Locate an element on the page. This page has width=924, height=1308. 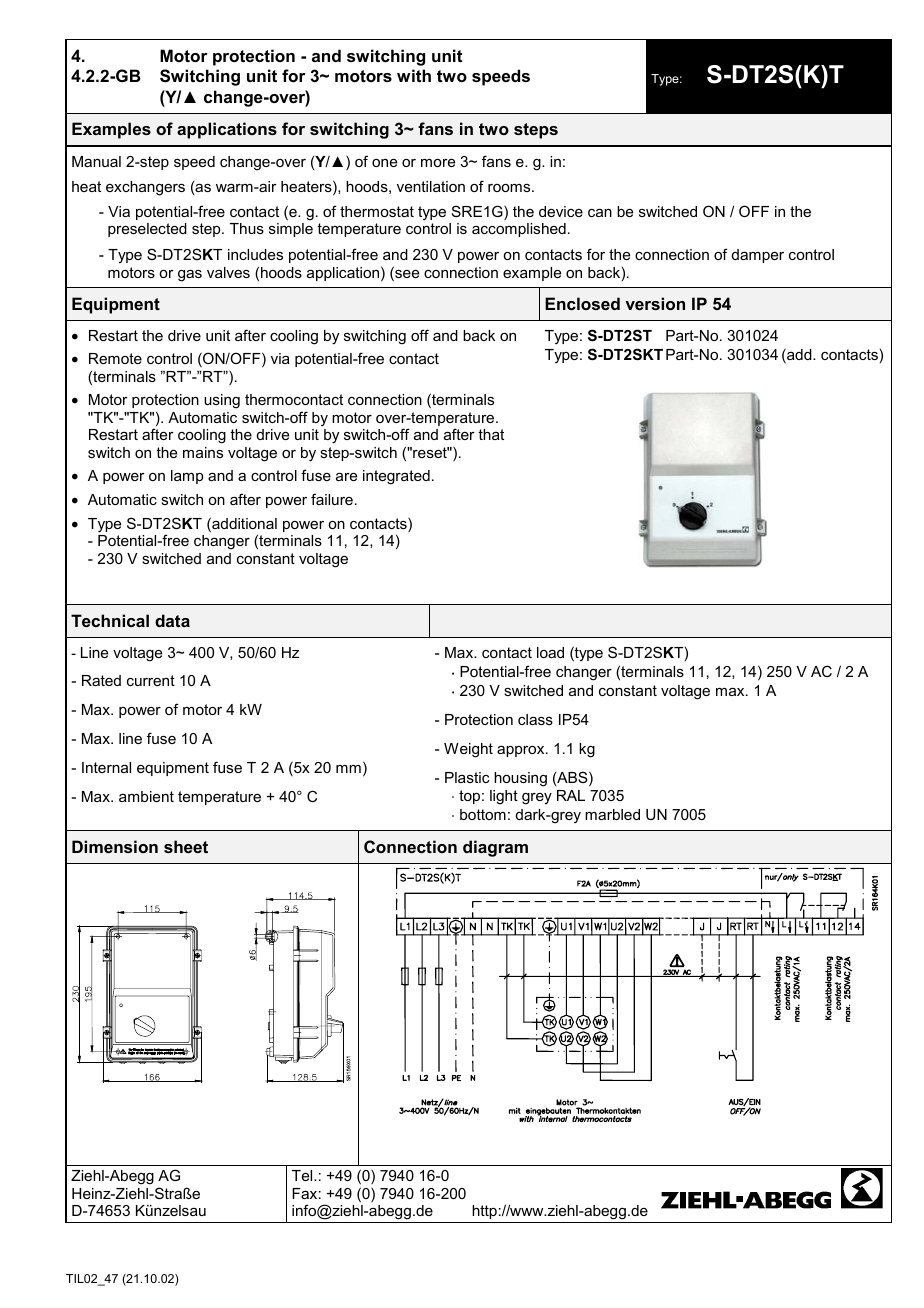
Manual is located at coordinates (96, 161).
